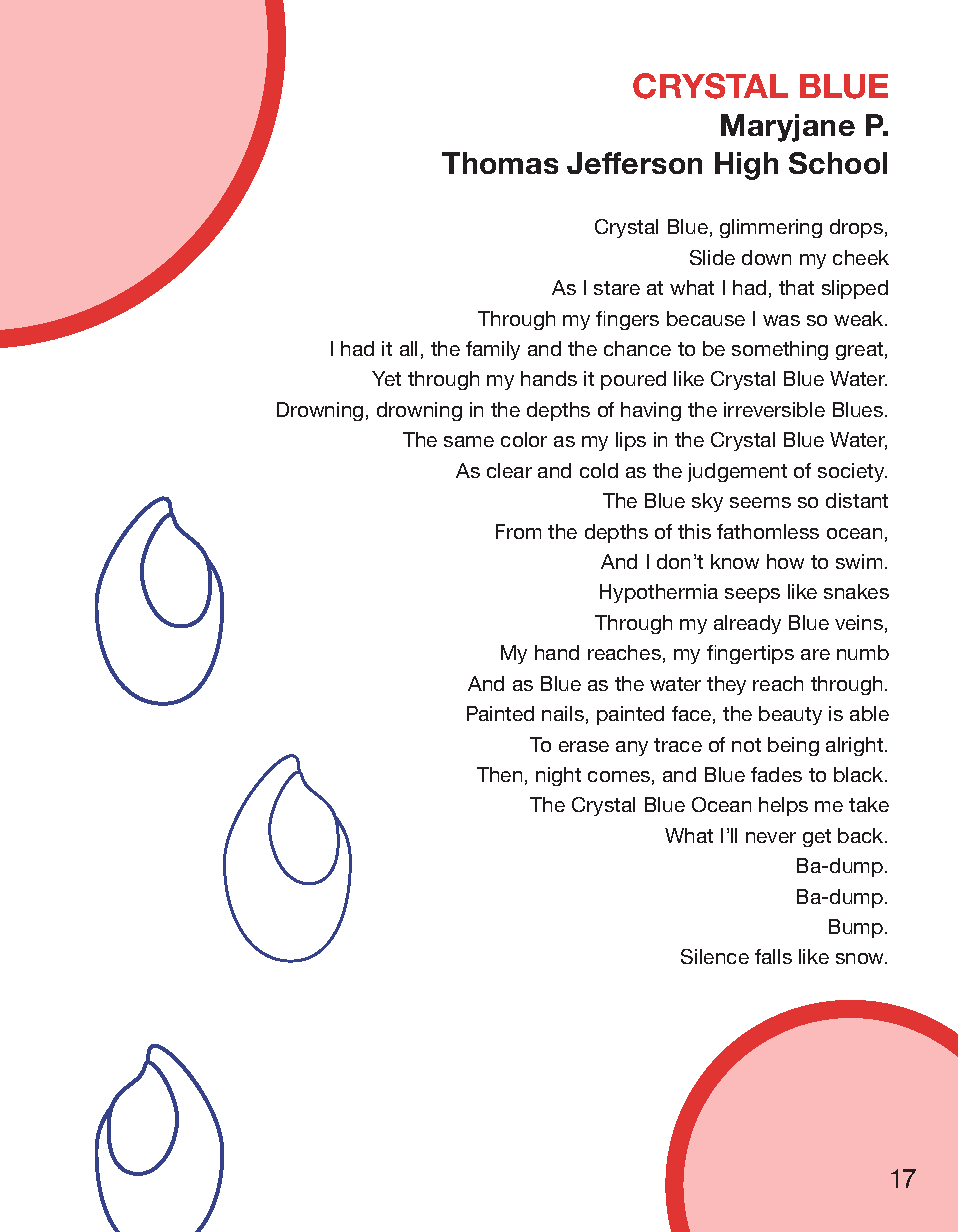 Image resolution: width=958 pixels, height=1232 pixels. Describe the element at coordinates (659, 593) in the image. I see `Hypothermia` at that location.
